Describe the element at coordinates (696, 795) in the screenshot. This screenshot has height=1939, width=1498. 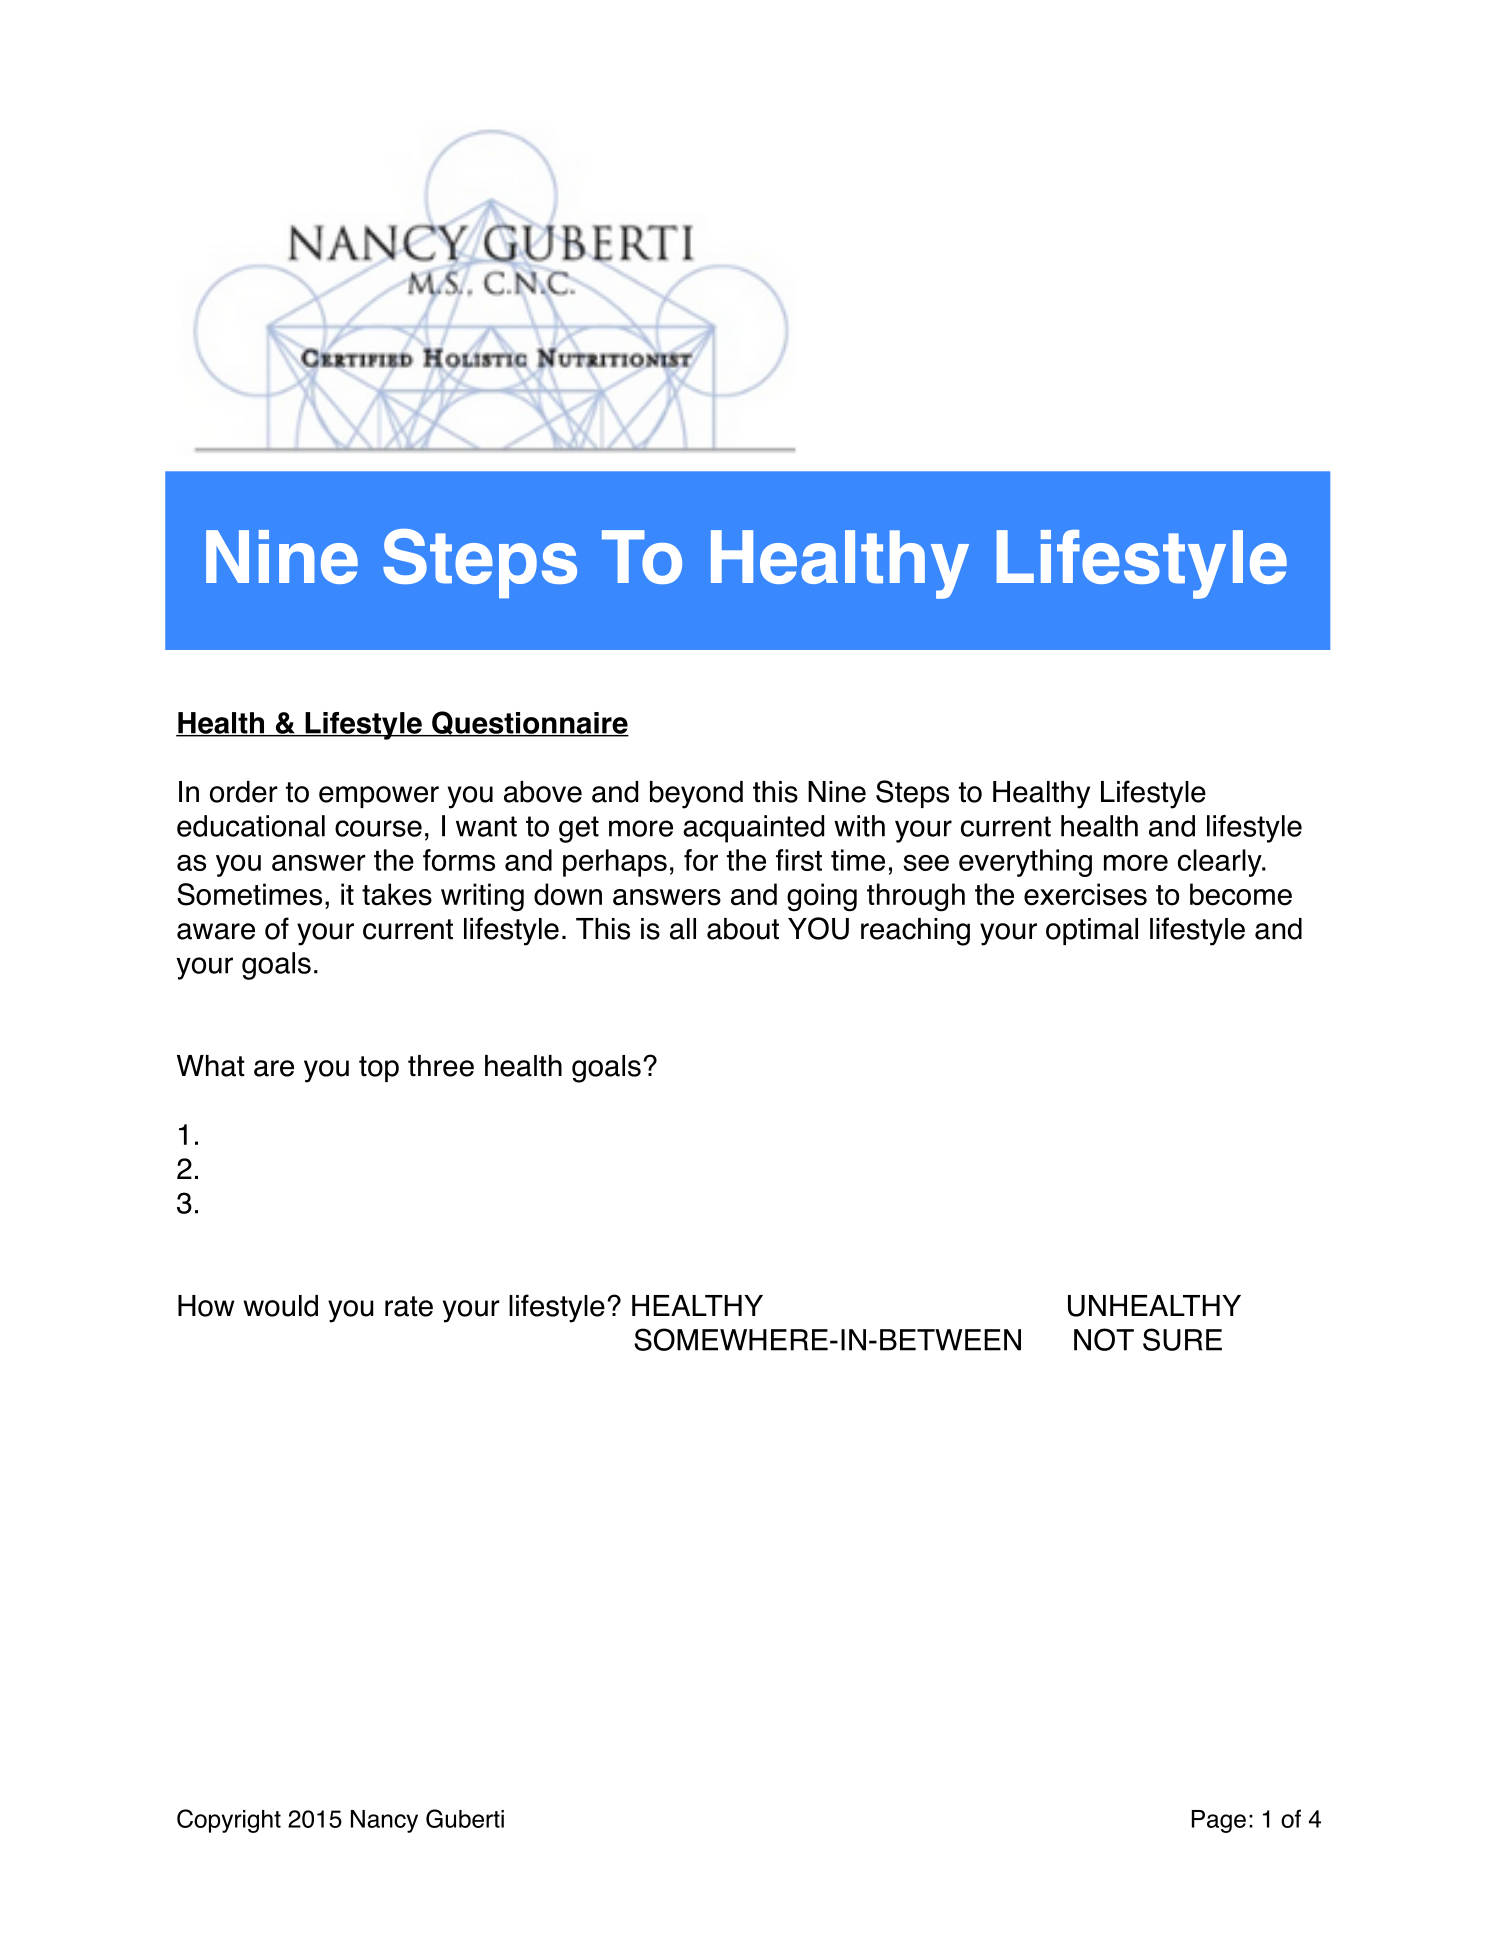
I see `beyond` at that location.
